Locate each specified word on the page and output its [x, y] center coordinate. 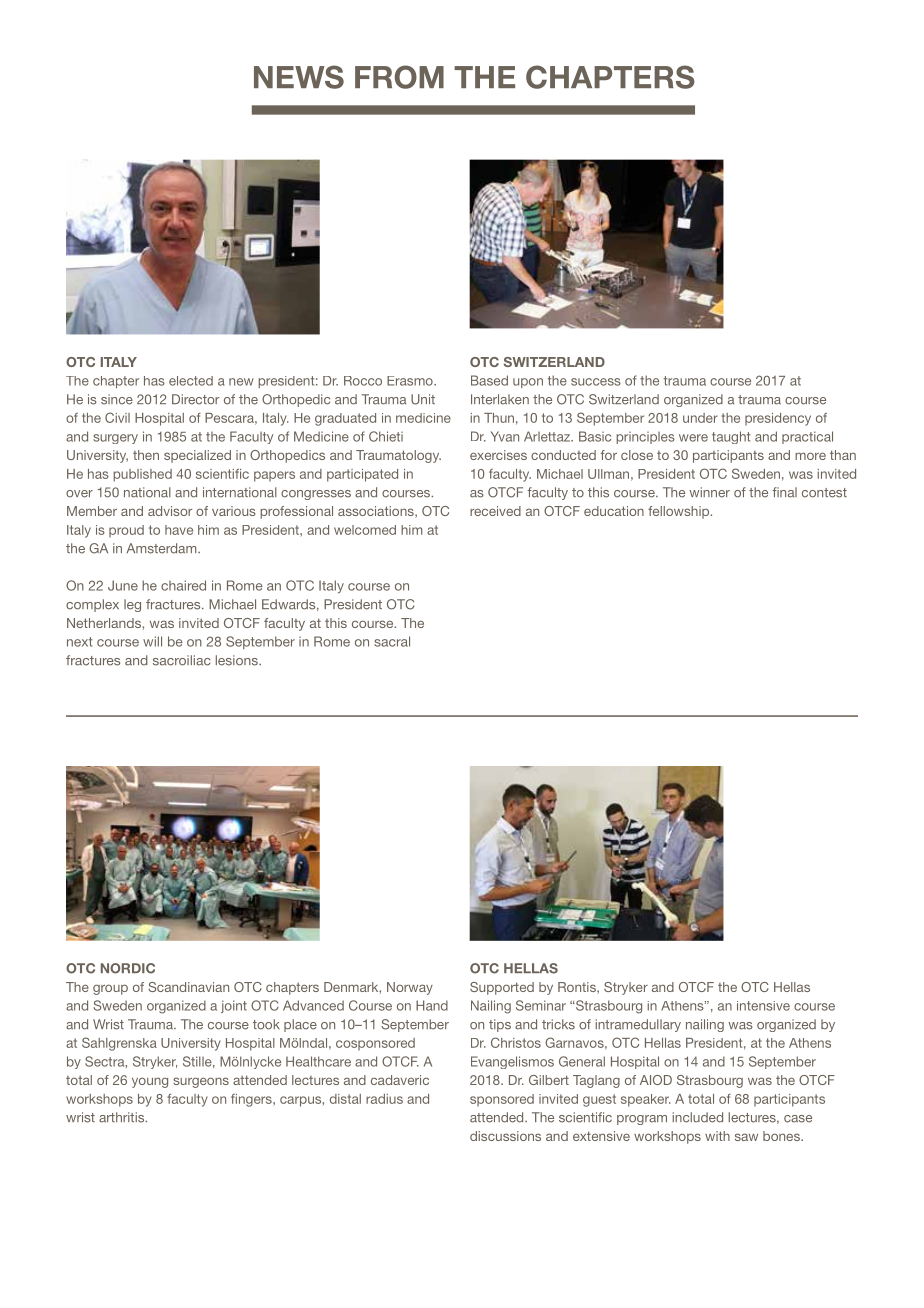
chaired [183, 585]
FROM [399, 77]
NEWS [299, 77]
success [596, 382]
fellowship [680, 512]
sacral [392, 641]
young [150, 1082]
